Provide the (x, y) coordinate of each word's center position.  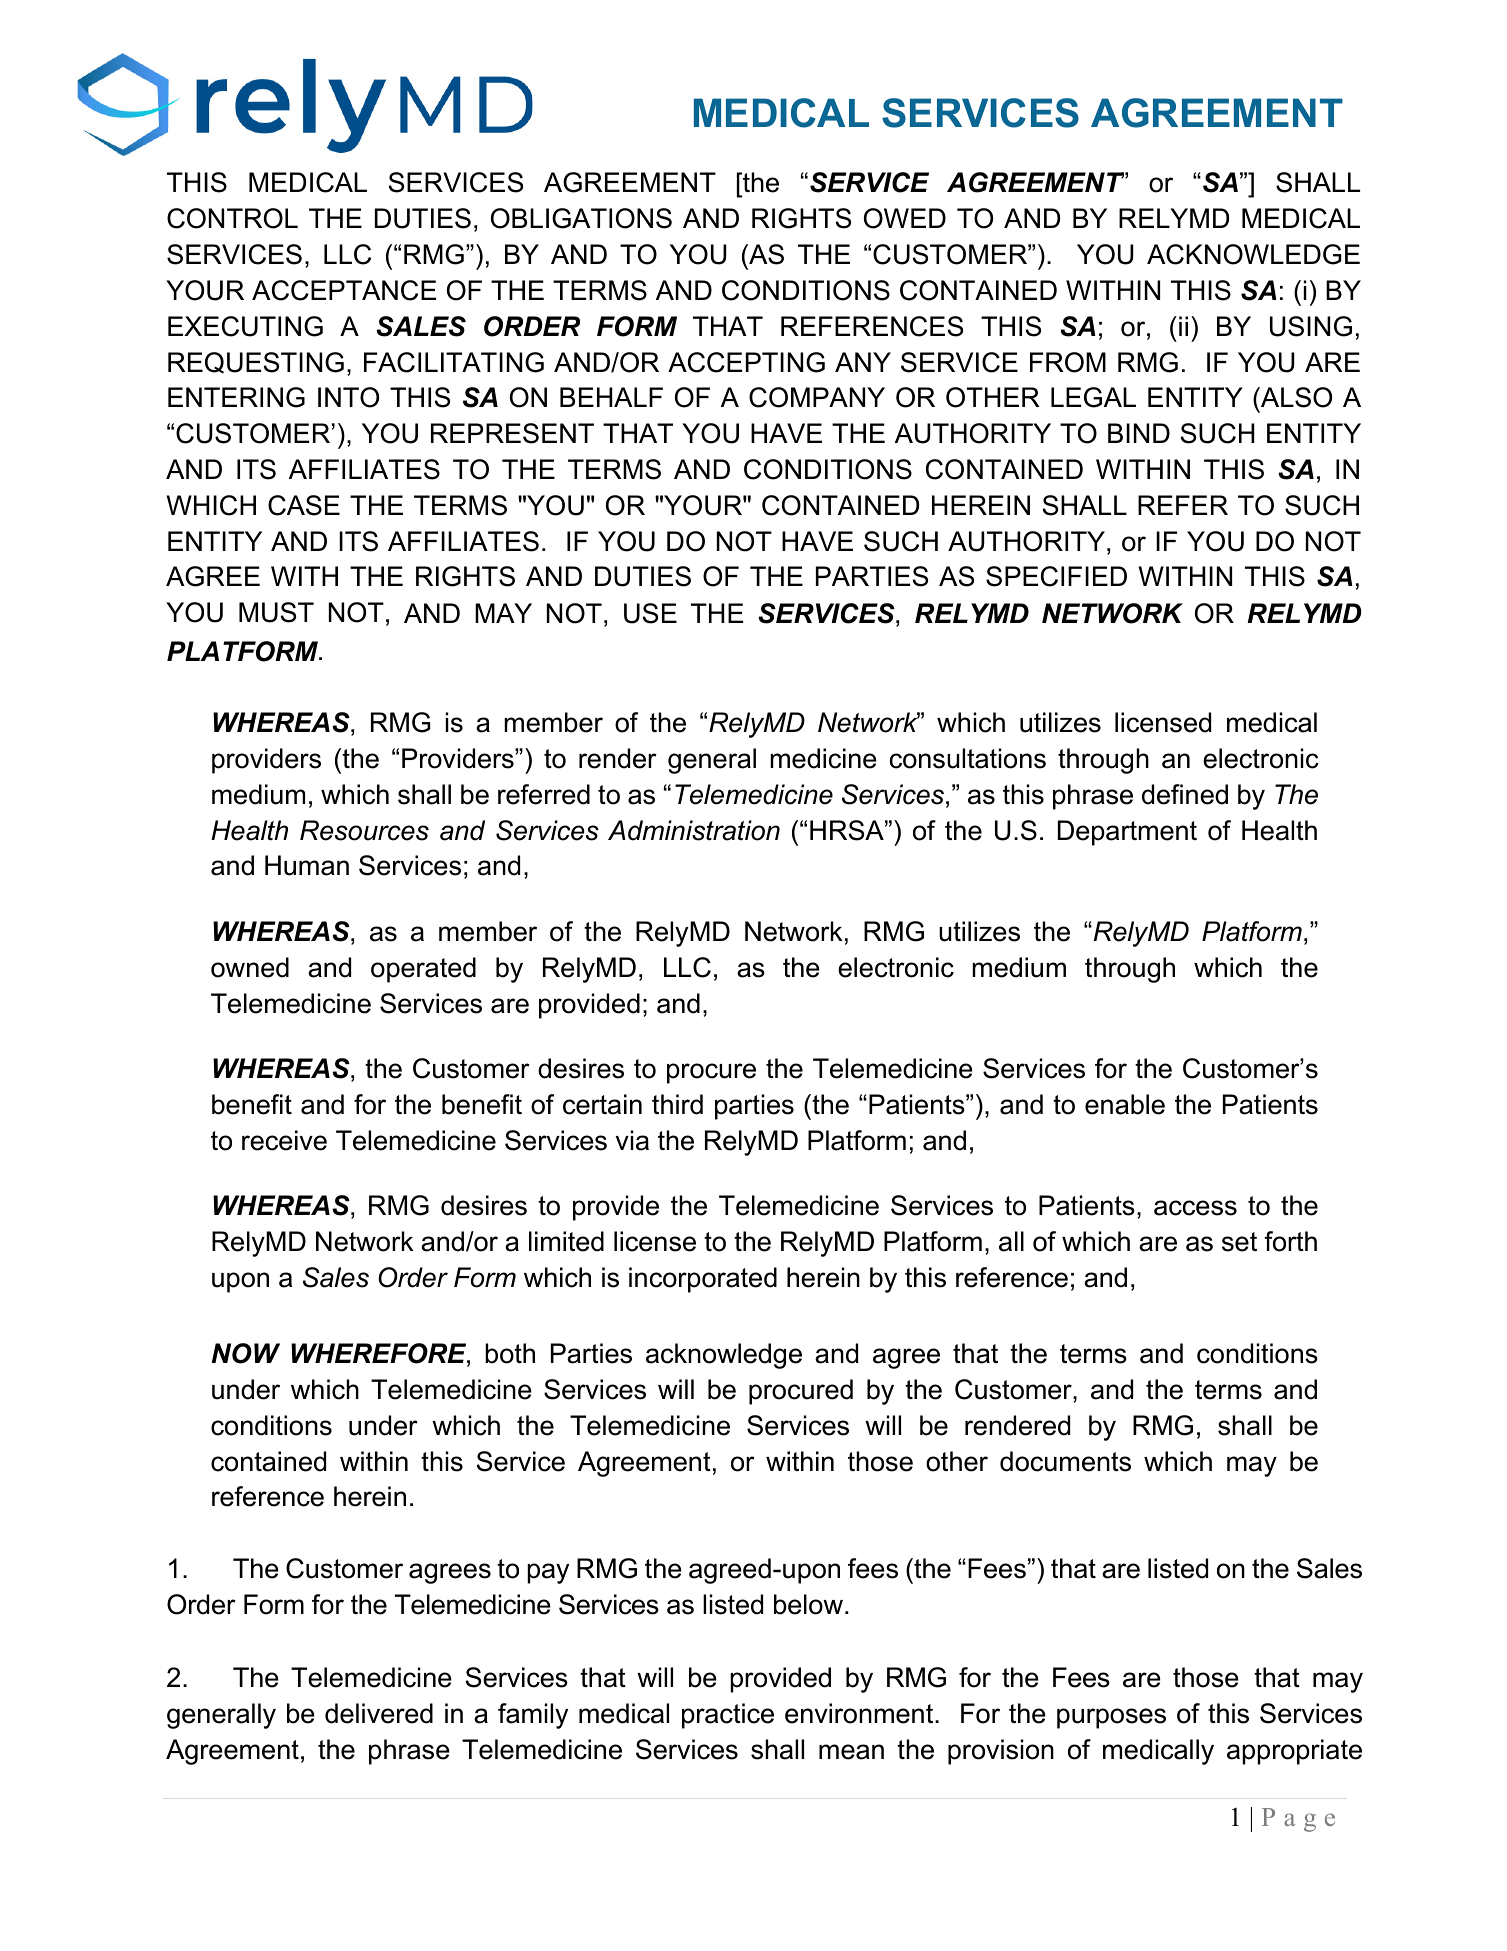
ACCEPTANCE (344, 290)
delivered (379, 1713)
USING (1311, 326)
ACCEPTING (746, 362)
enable (1125, 1104)
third (677, 1104)
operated (423, 970)
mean (851, 1752)
